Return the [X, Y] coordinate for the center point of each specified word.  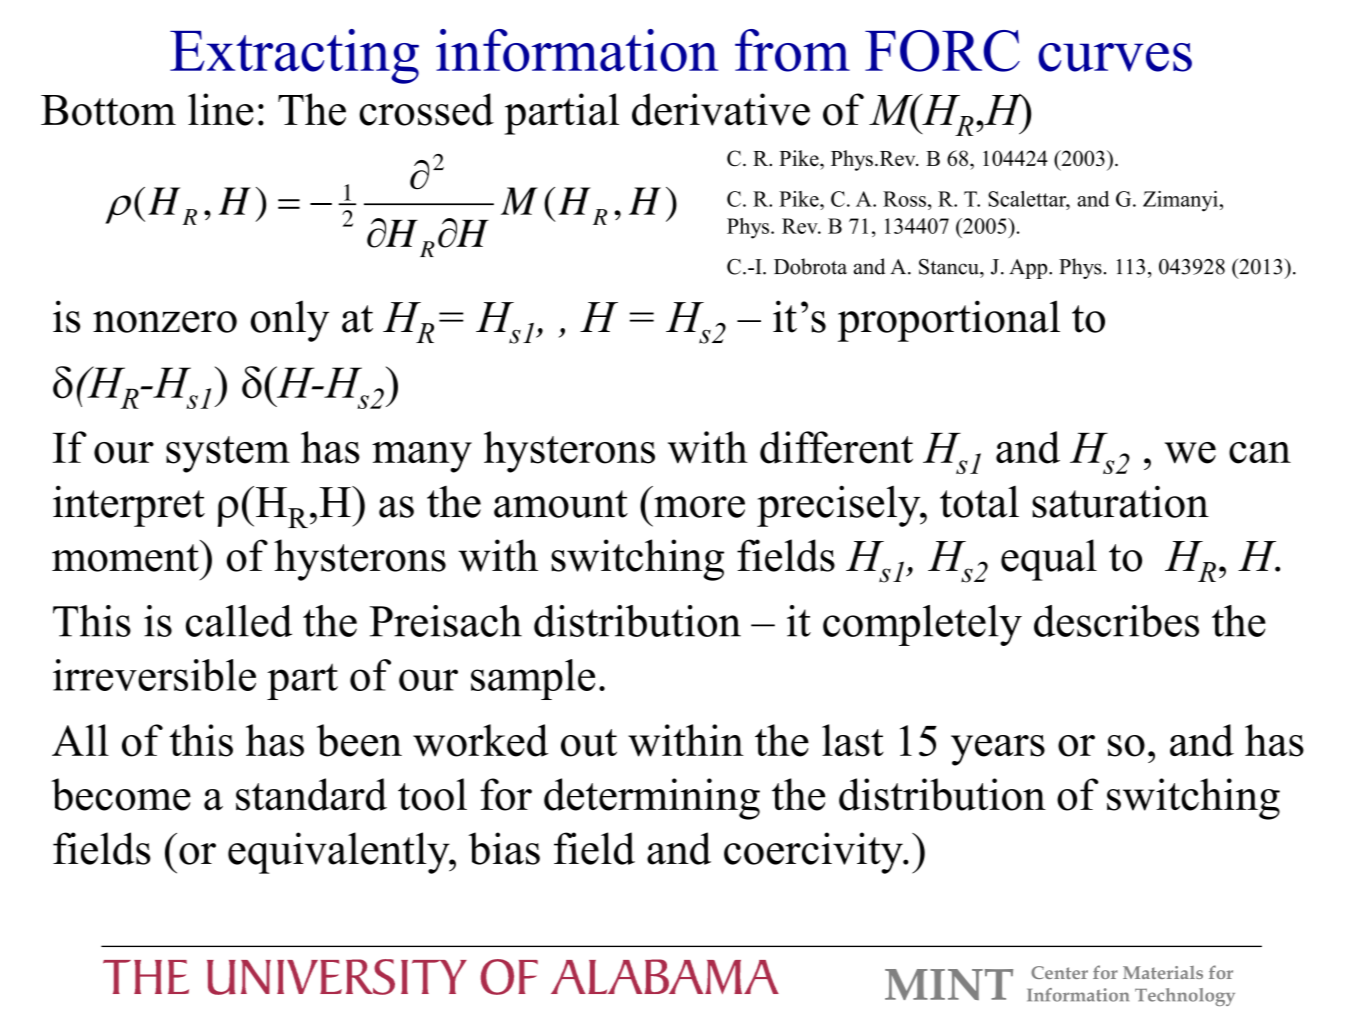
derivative [721, 109]
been [359, 740]
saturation [1120, 501]
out [589, 743]
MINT [949, 984]
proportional [949, 321]
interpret [129, 506]
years [998, 750]
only [290, 321]
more [699, 507]
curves [1115, 57]
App [1029, 269]
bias [504, 848]
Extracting [294, 56]
